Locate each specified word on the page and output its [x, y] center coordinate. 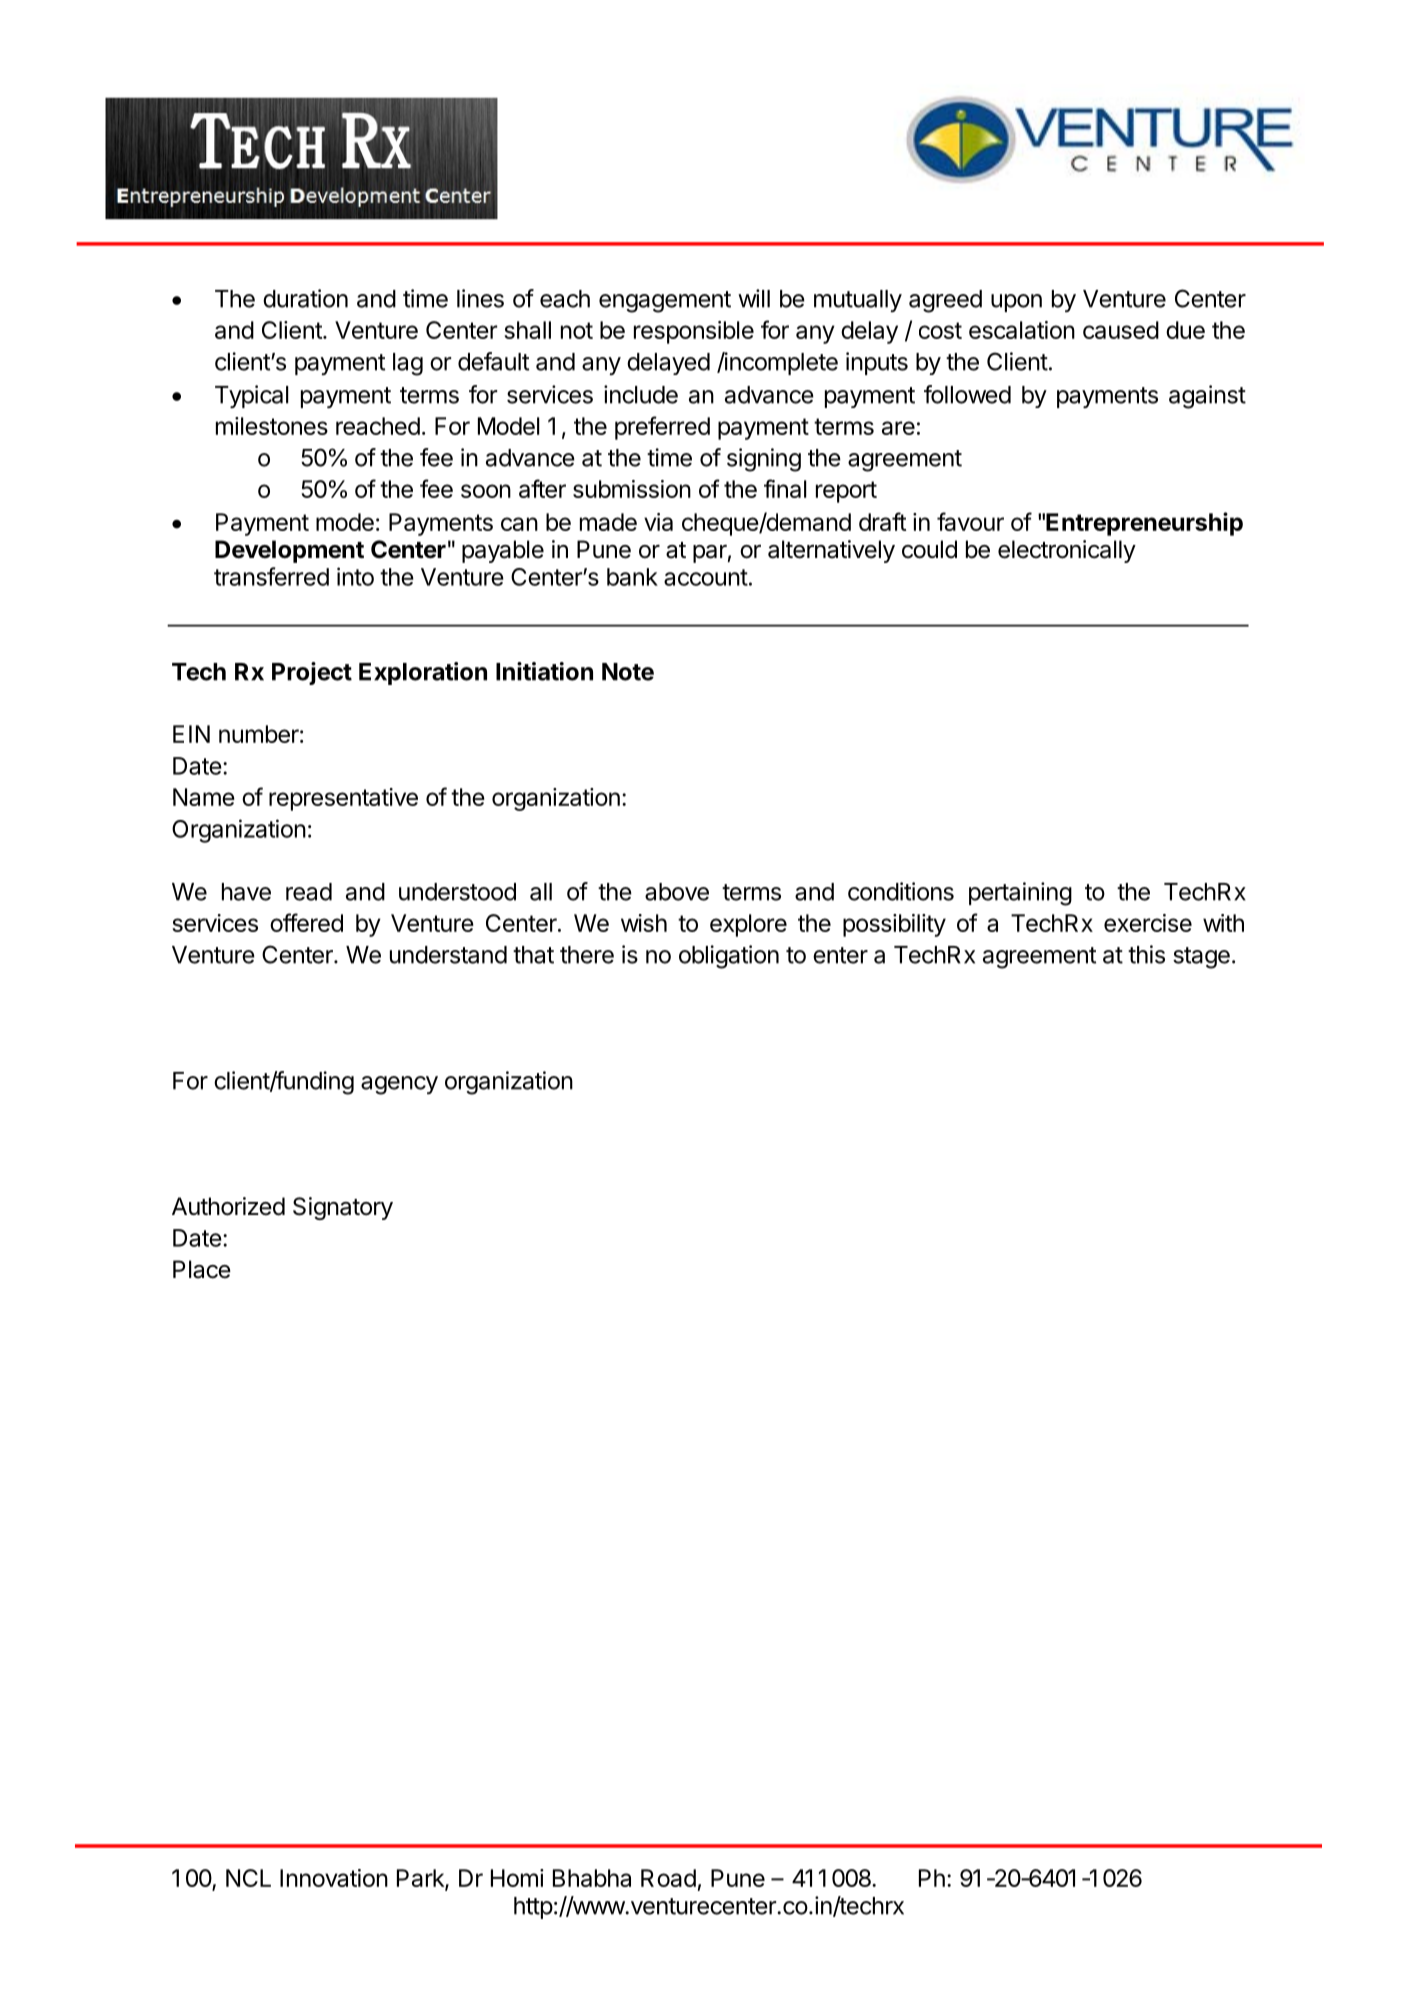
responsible [694, 332]
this [1146, 954]
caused [1121, 330]
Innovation [334, 1878]
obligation [729, 957]
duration [305, 298]
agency [399, 1085]
